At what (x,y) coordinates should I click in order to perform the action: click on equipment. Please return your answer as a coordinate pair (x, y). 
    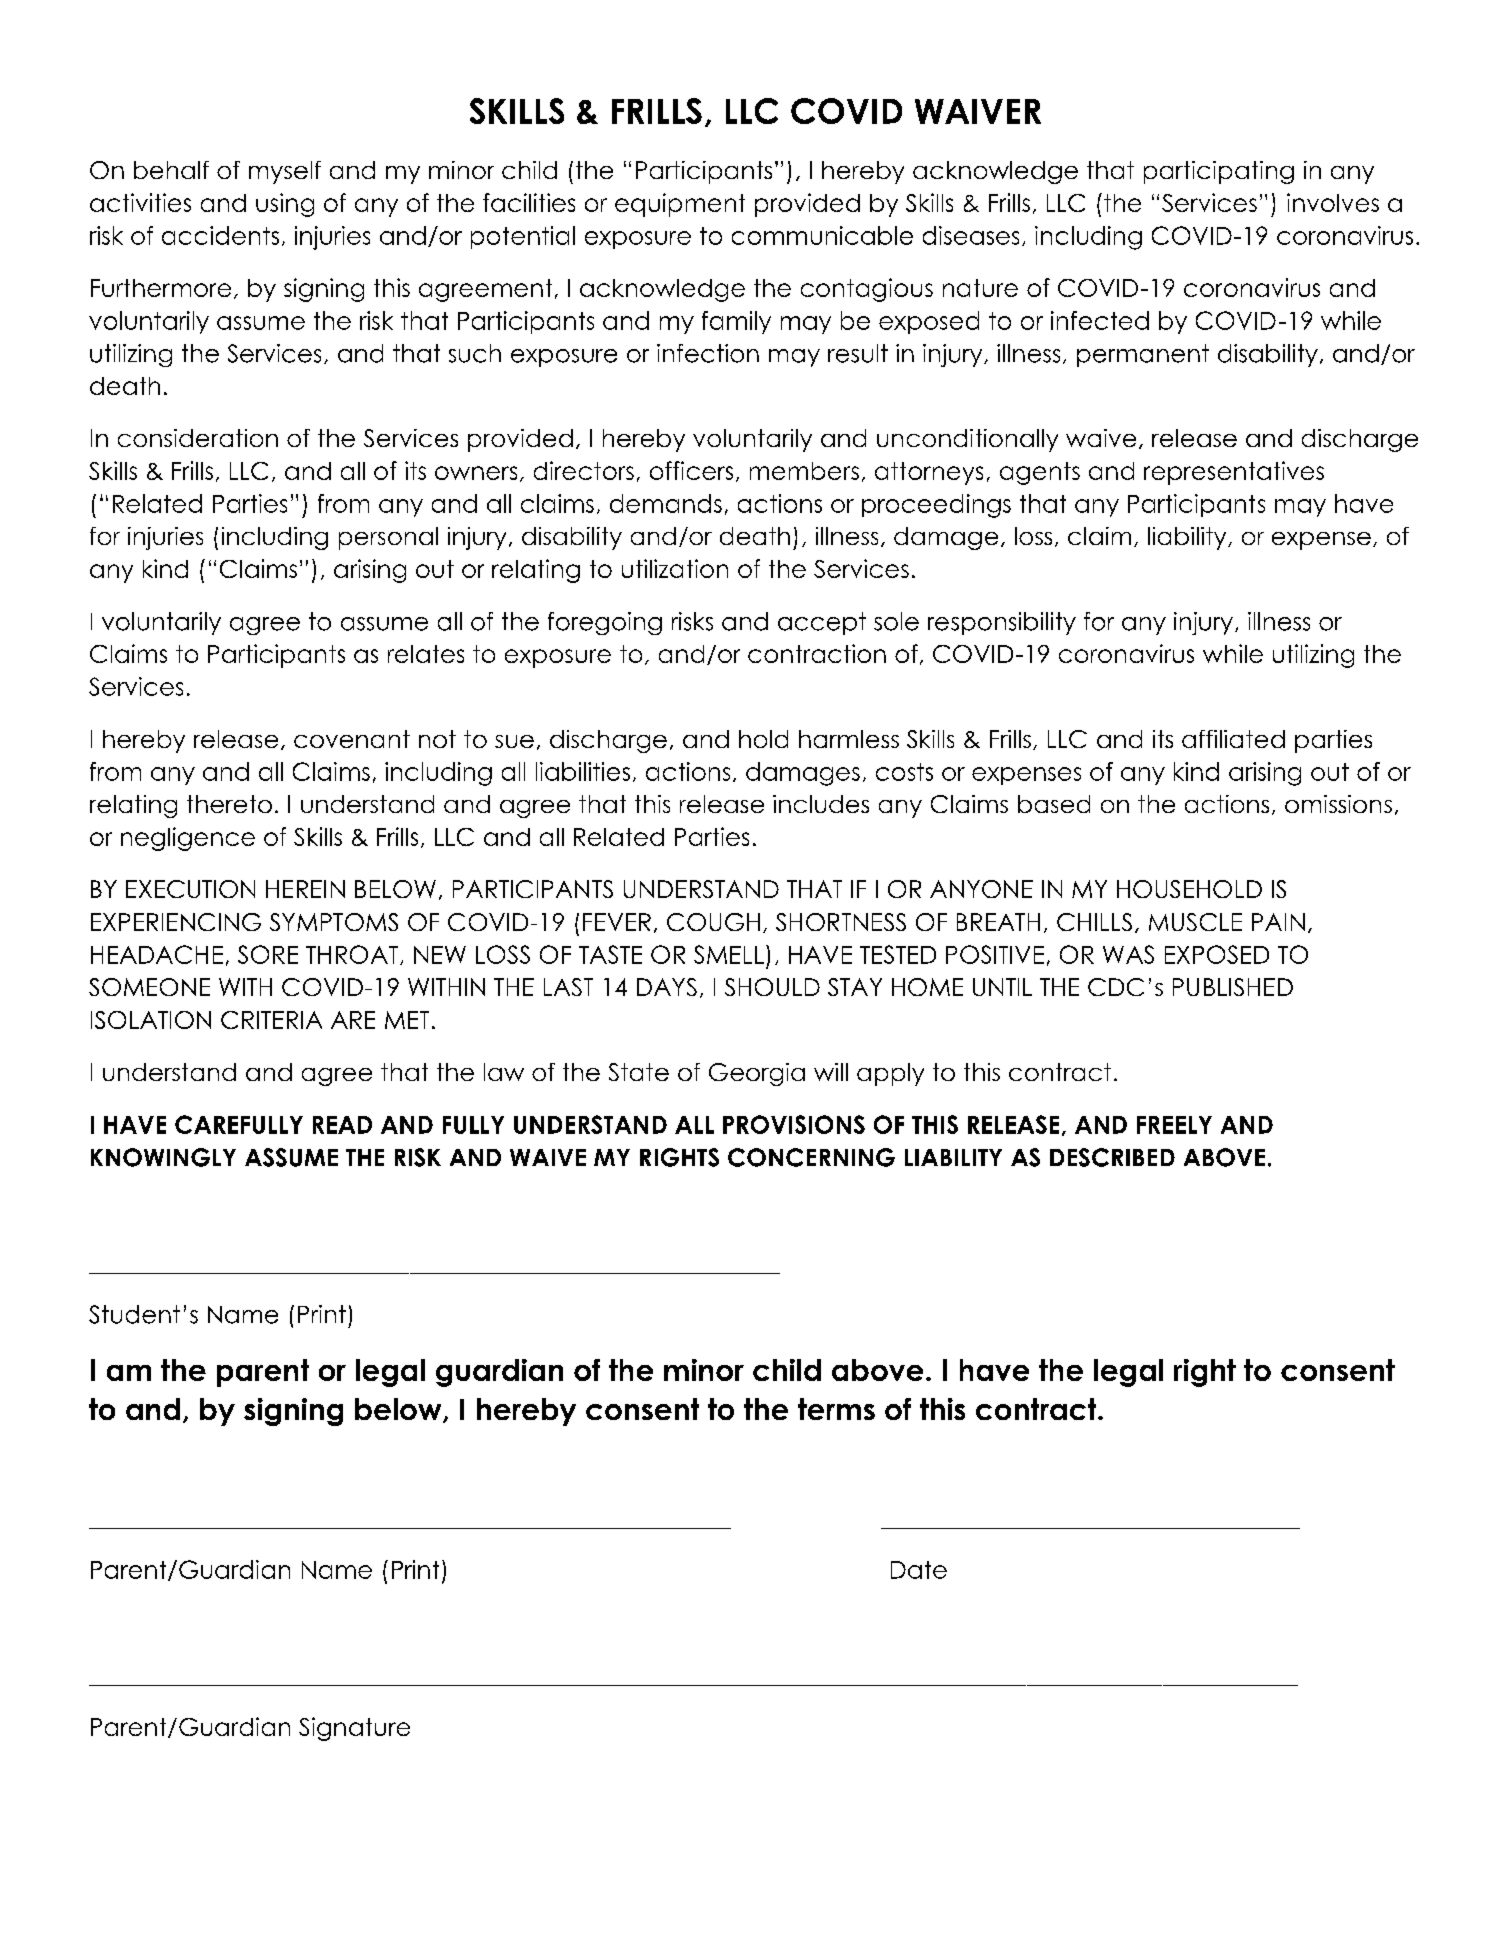
    Looking at the image, I should click on (680, 205).
